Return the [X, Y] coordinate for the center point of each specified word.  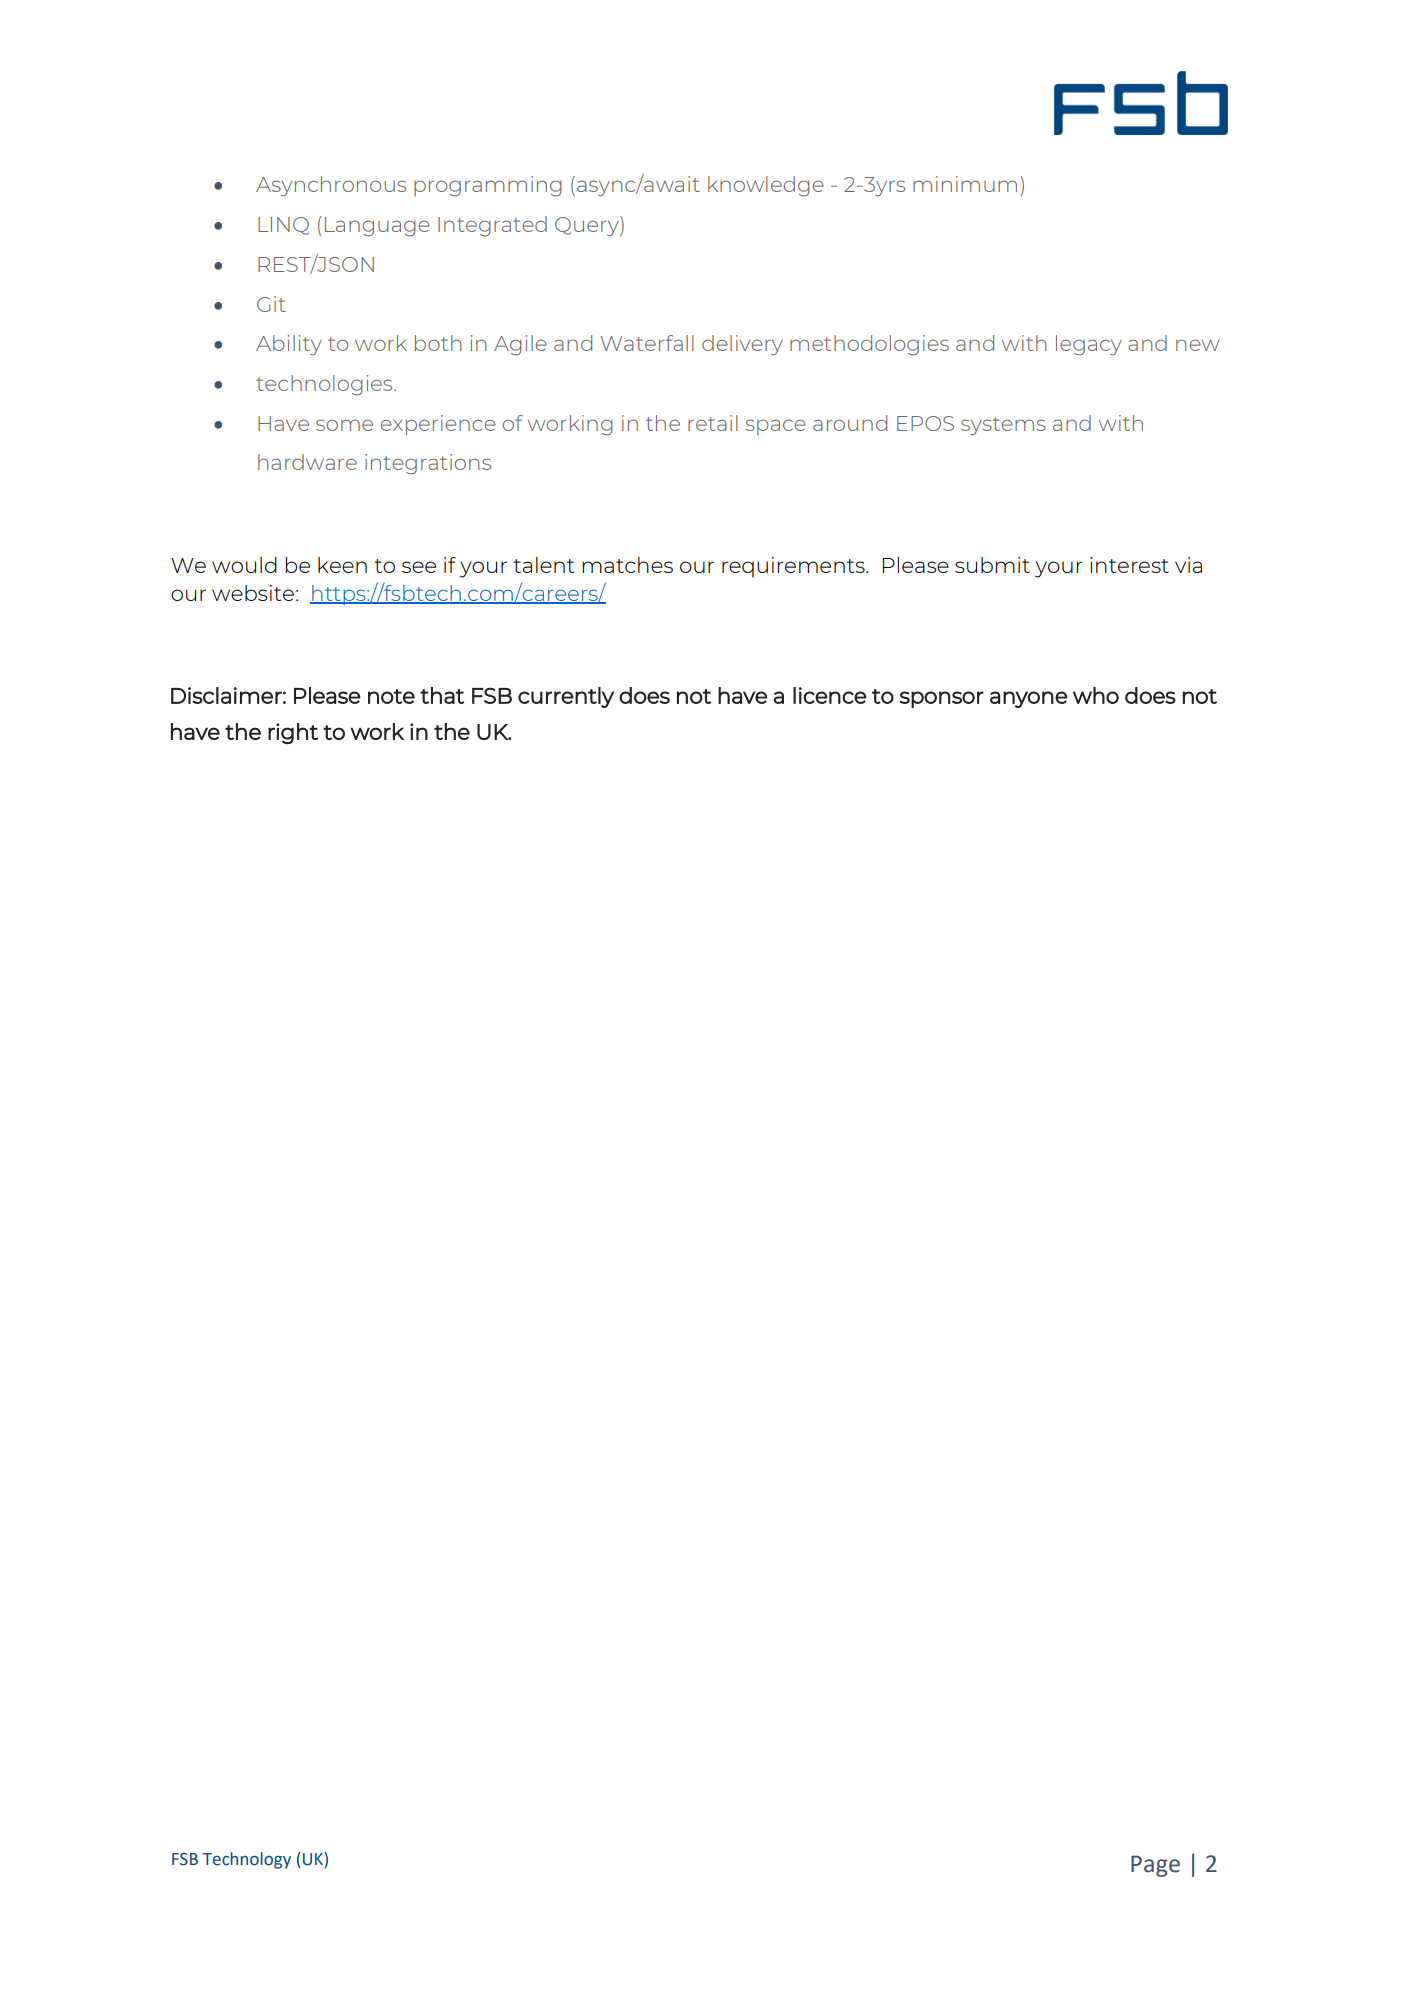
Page [1155, 1866]
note [391, 696]
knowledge [766, 186]
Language [377, 227]
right [293, 733]
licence [830, 695]
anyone [1029, 699]
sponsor [942, 699]
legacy [1089, 345]
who [1096, 695]
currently [566, 697]
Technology [247, 1860]
